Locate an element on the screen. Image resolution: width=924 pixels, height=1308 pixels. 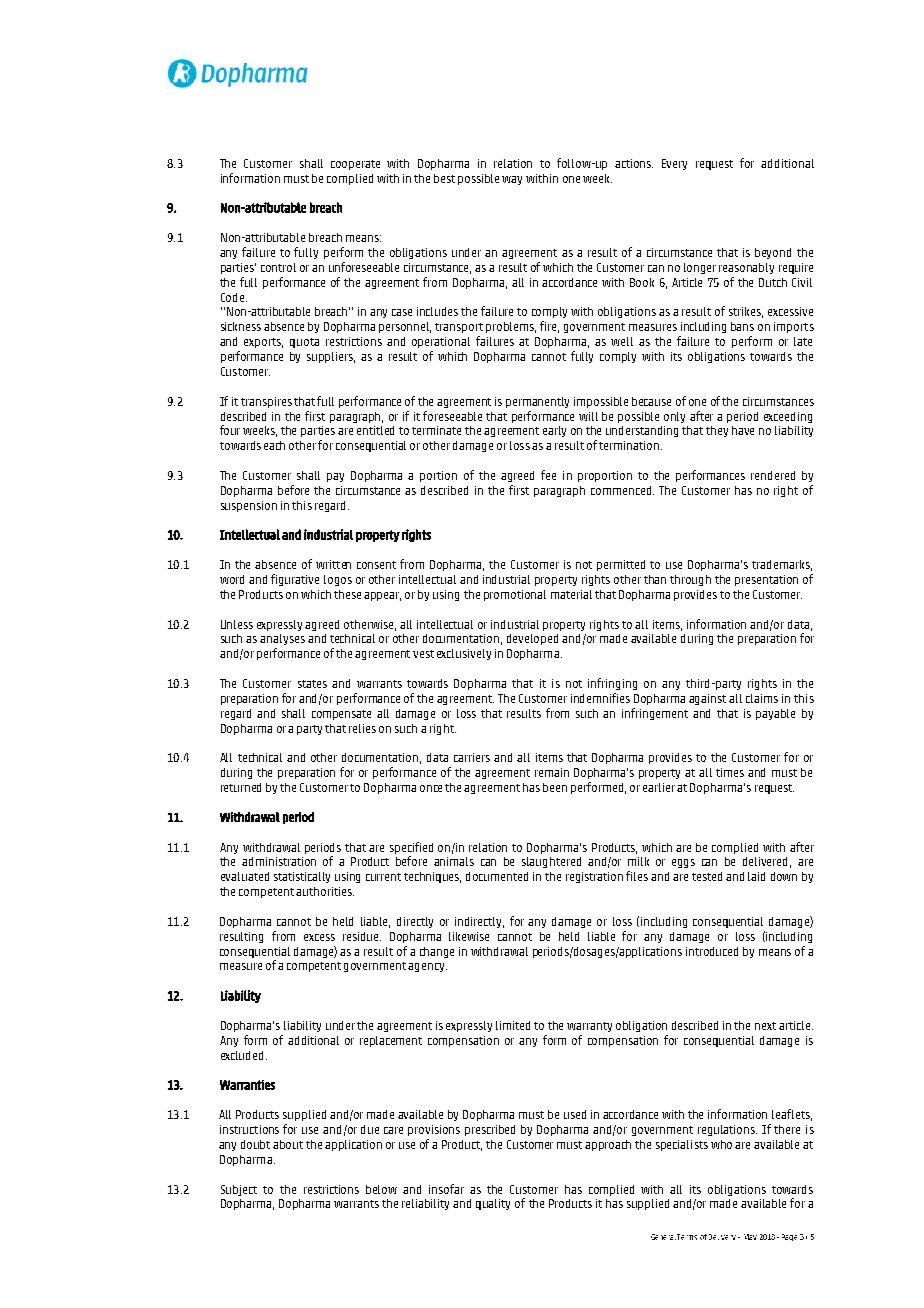
cooperate is located at coordinates (355, 165).
